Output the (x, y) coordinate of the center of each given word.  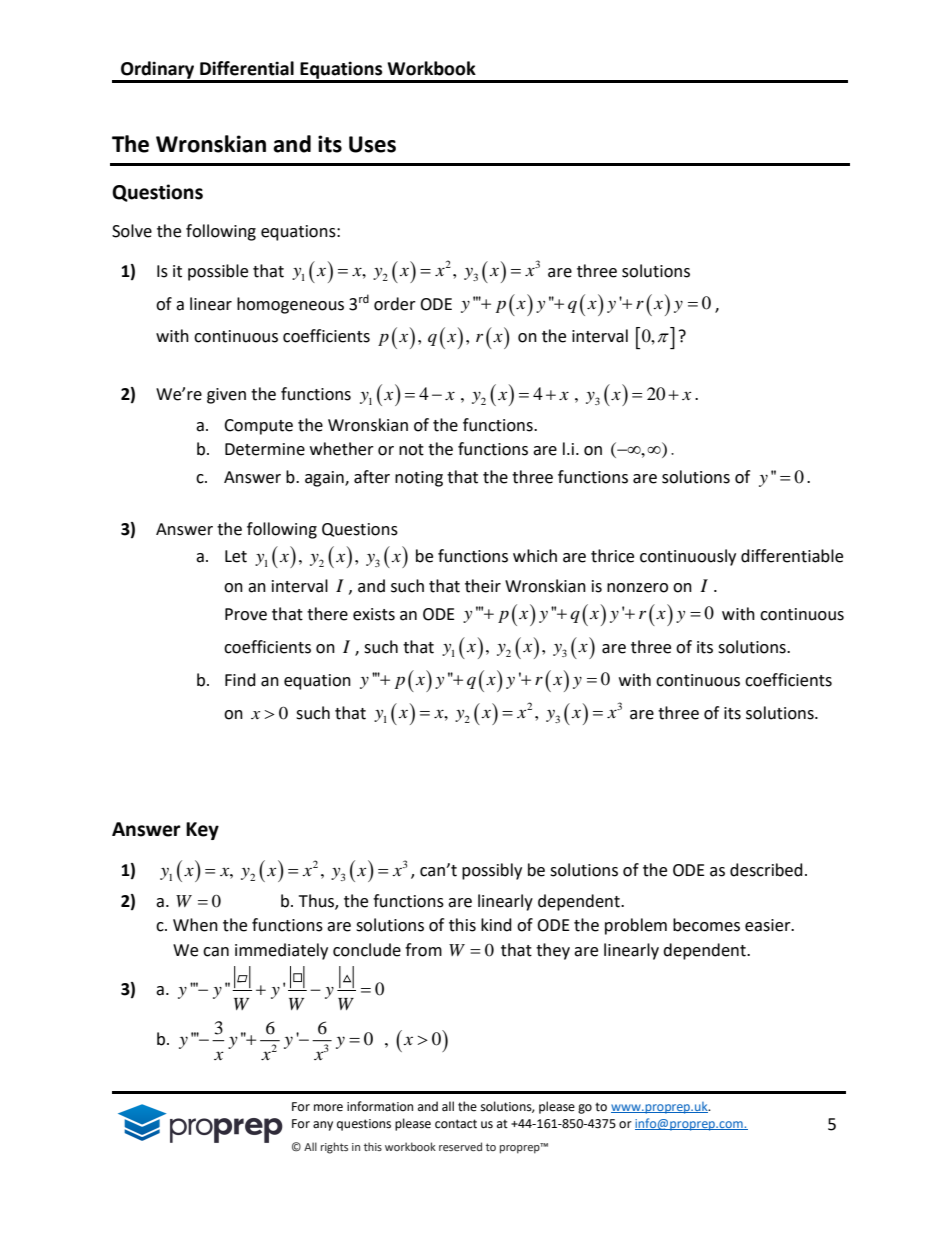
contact (456, 1124)
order (395, 304)
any (323, 1126)
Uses (372, 144)
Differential (247, 68)
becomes (706, 925)
